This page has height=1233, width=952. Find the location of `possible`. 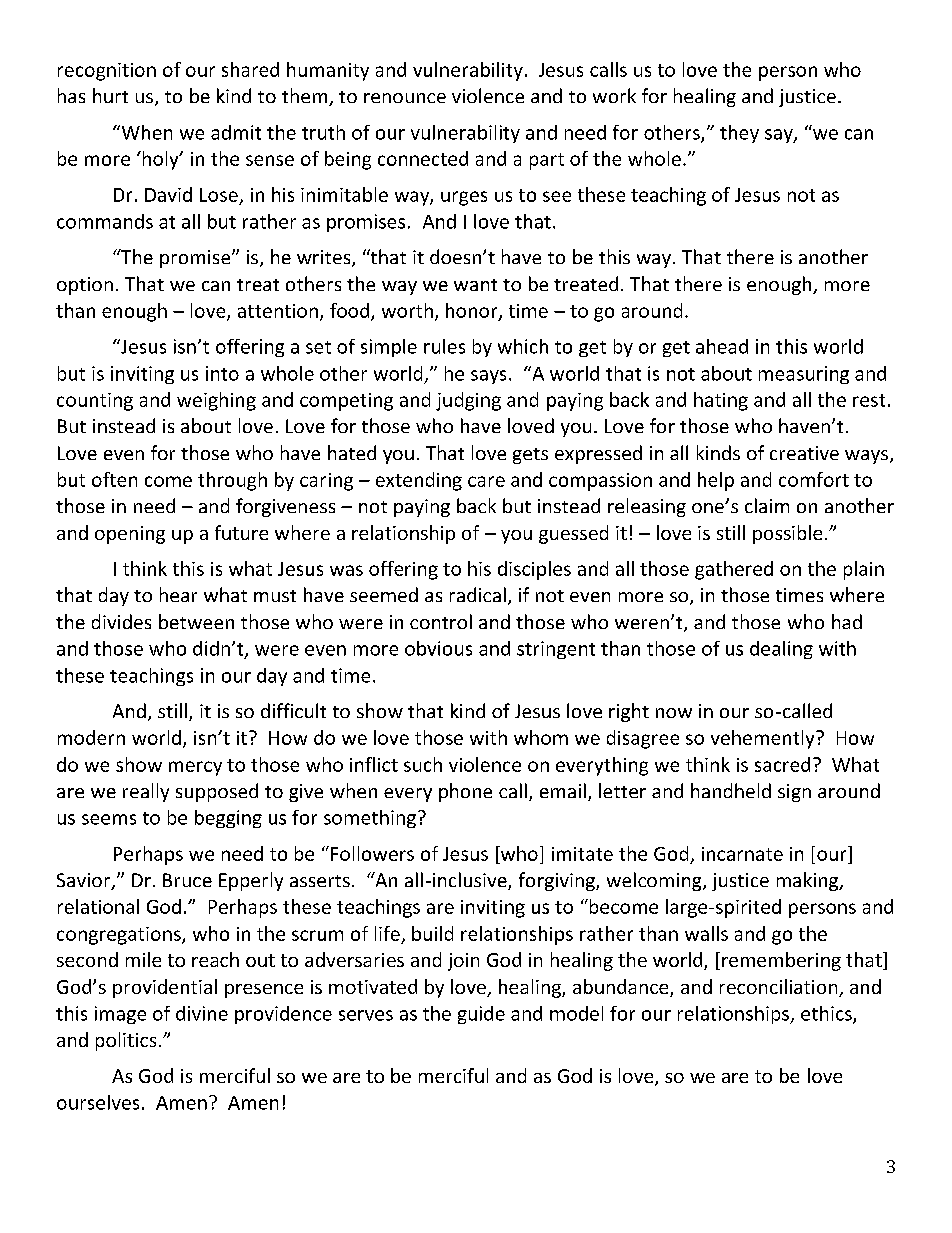

possible is located at coordinates (787, 534).
